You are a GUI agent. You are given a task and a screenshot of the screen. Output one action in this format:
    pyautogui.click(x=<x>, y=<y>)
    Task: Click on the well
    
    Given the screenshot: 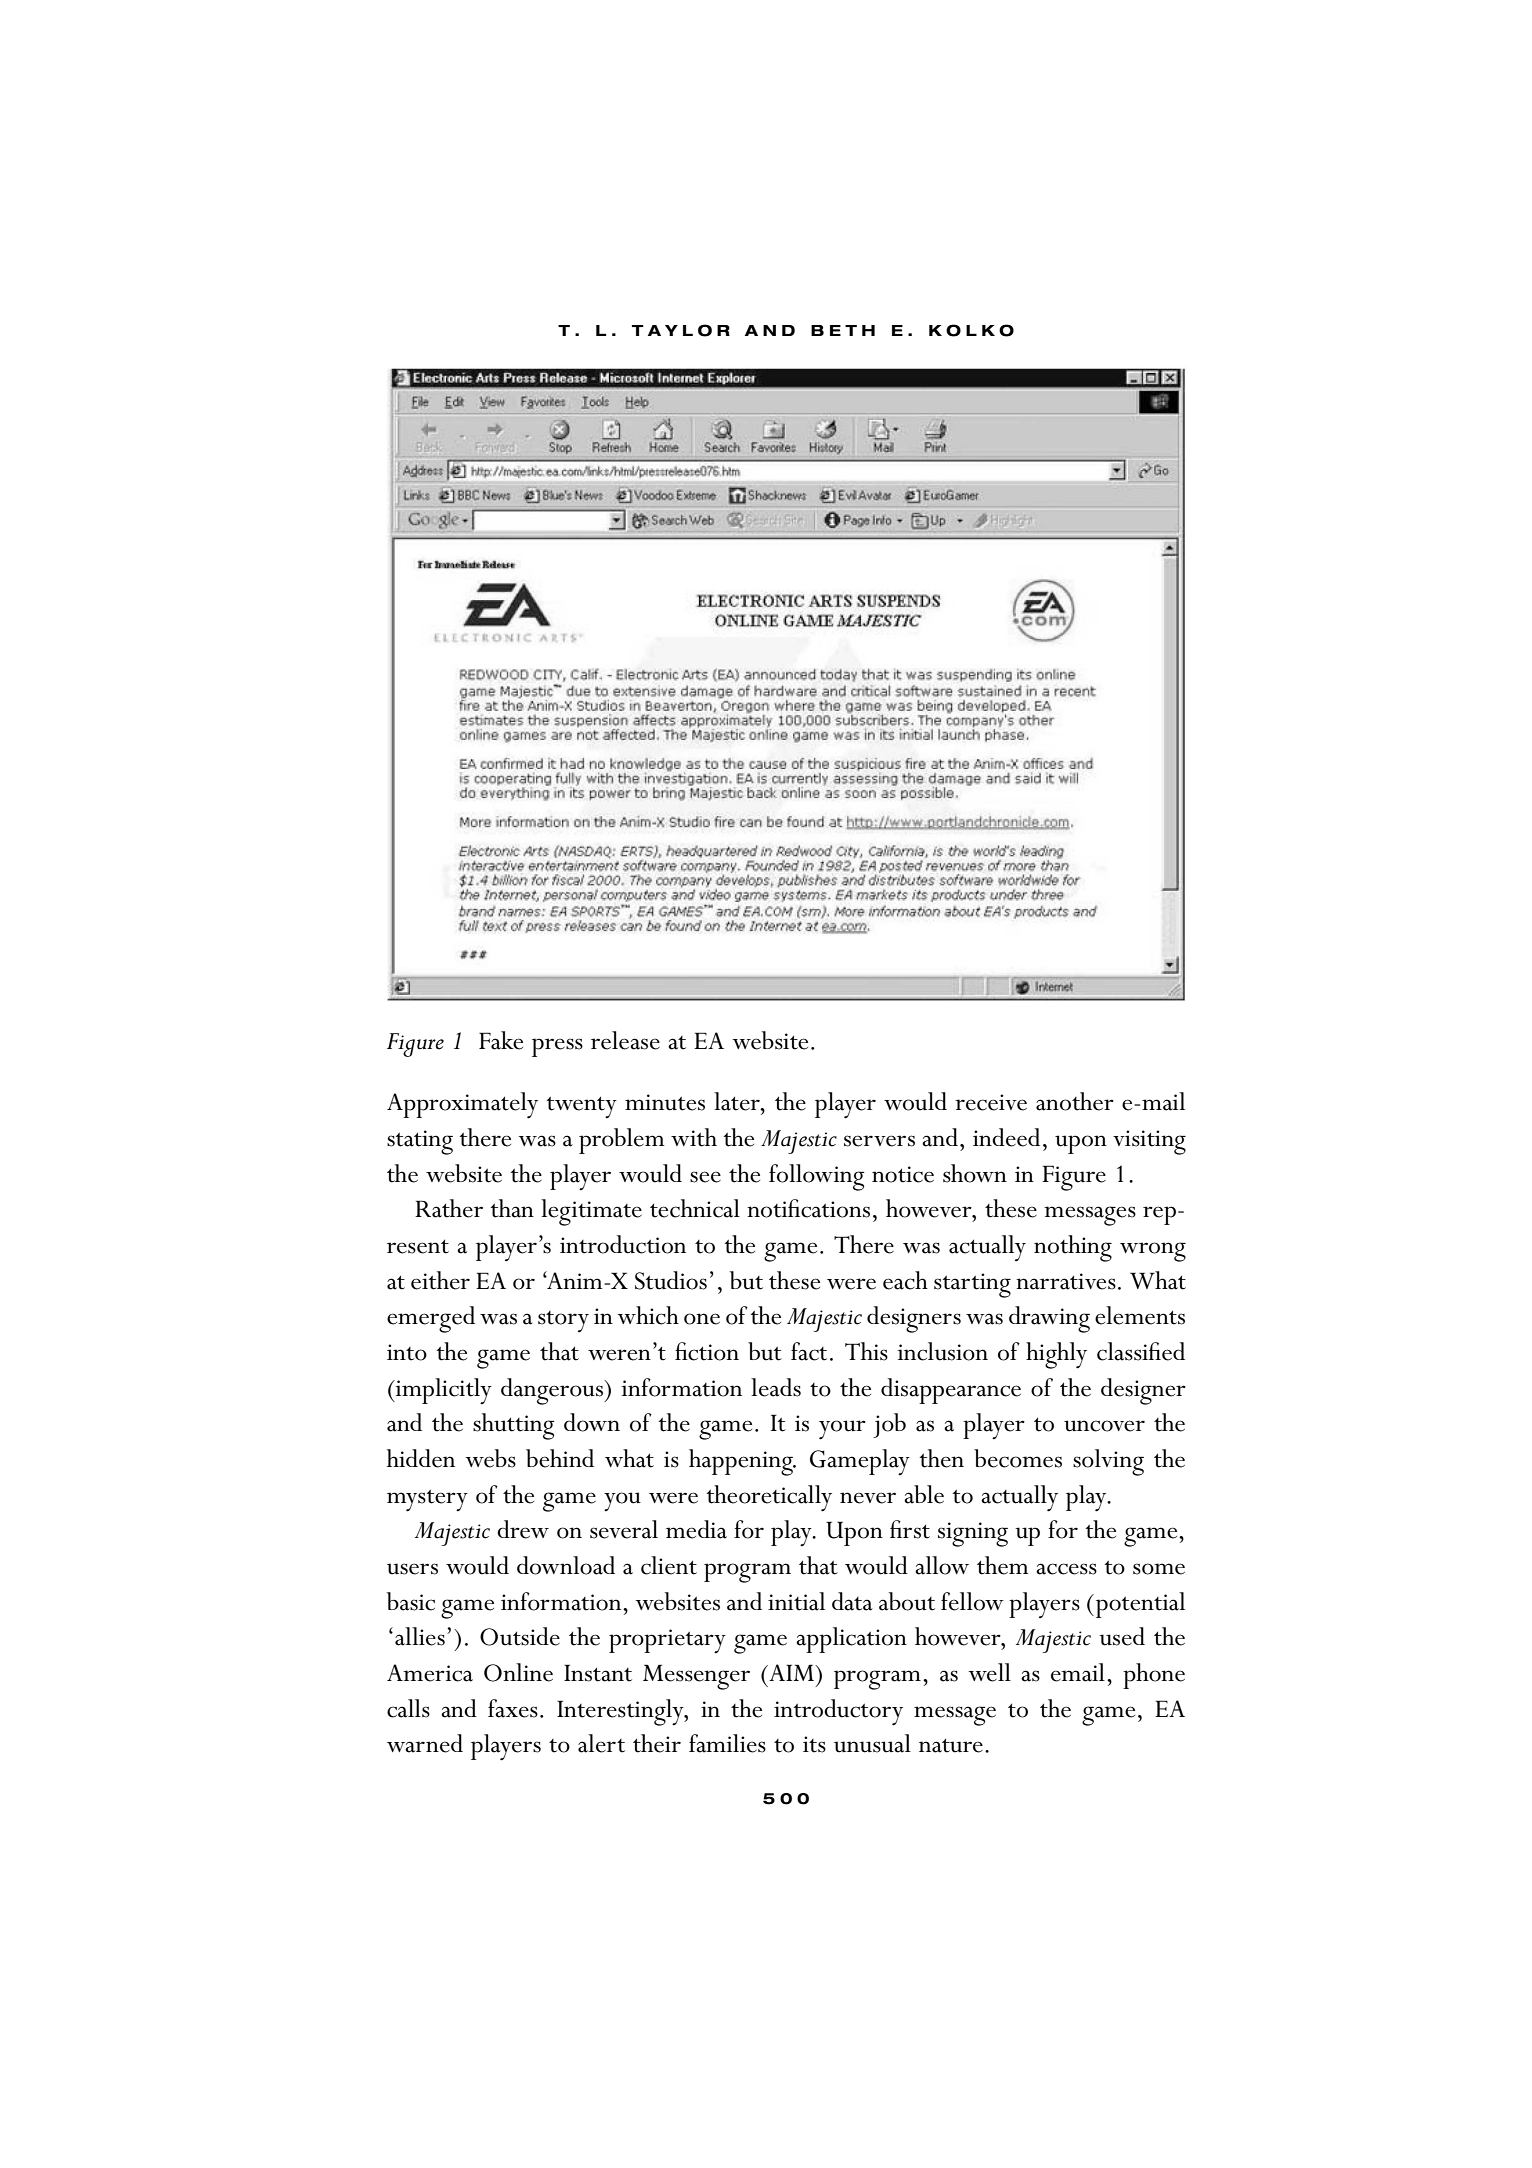 What is the action you would take?
    pyautogui.click(x=990, y=1672)
